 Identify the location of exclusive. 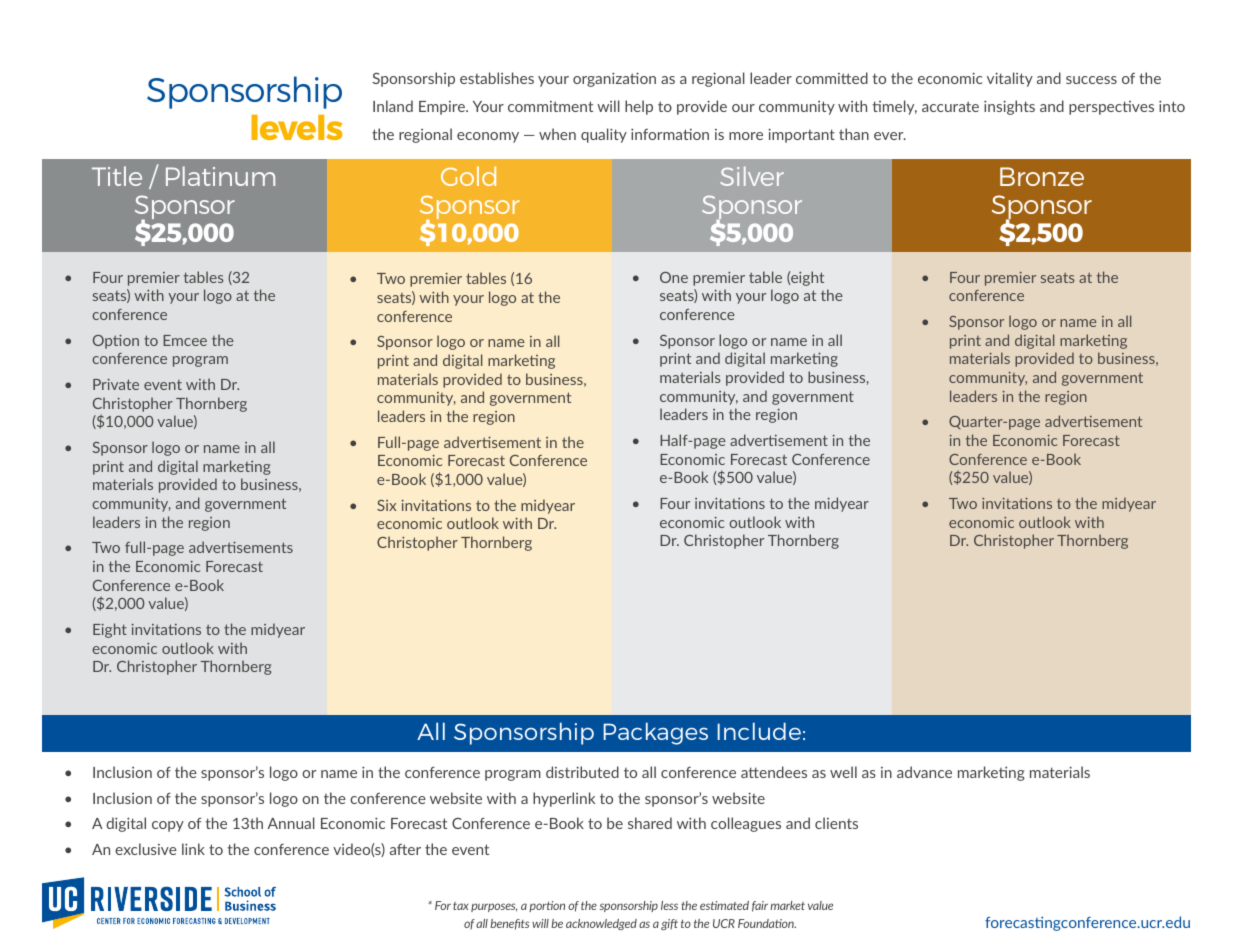
(146, 849).
